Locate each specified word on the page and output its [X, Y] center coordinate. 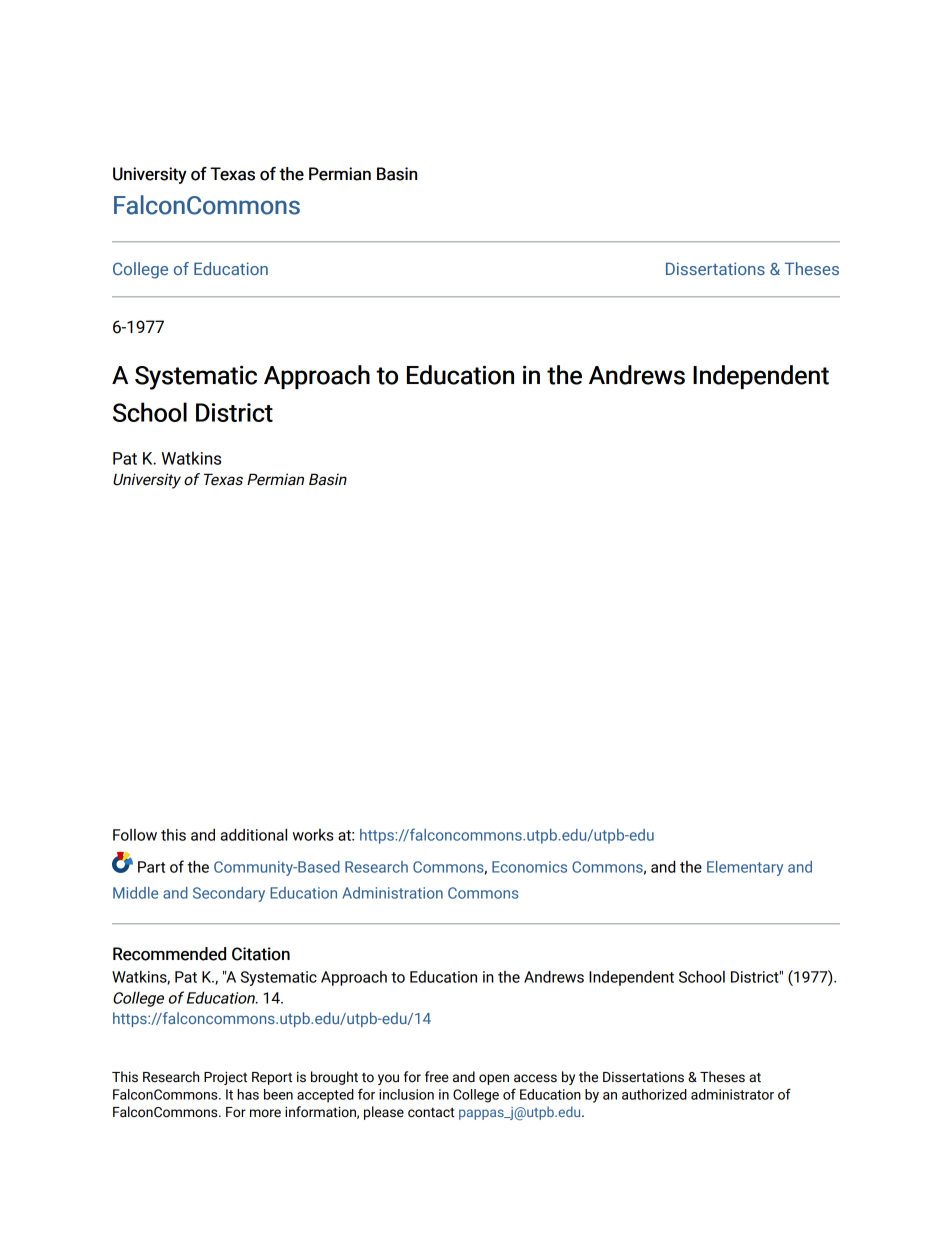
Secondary [229, 894]
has [248, 1094]
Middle [135, 893]
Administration [392, 893]
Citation [261, 954]
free [437, 1077]
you [388, 1079]
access [535, 1078]
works [313, 835]
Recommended [169, 954]
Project [225, 1078]
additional [254, 834]
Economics [529, 867]
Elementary [745, 868]
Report [272, 1078]
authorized [654, 1094]
